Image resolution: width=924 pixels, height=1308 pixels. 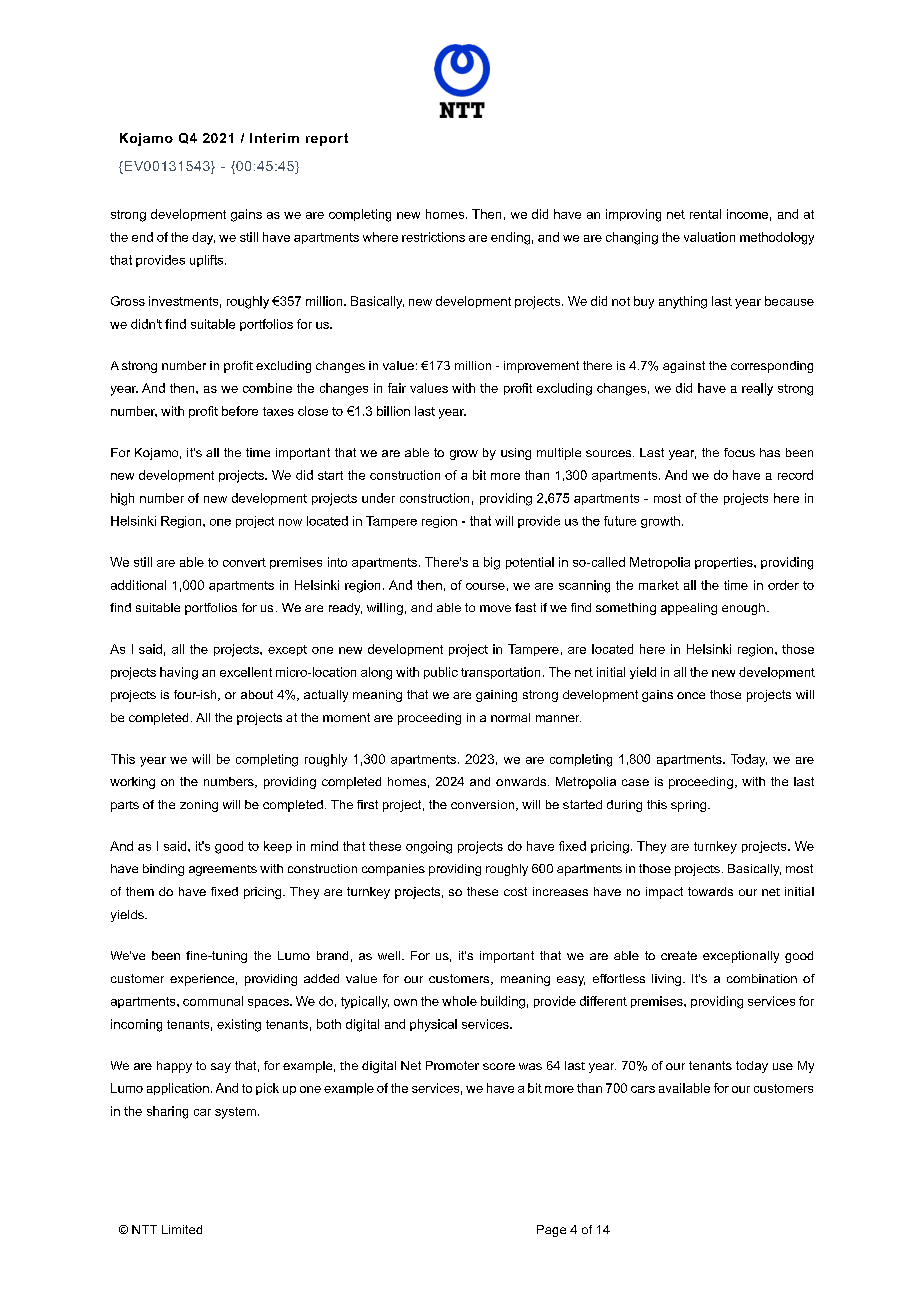 What do you see at coordinates (182, 1229) in the screenshot?
I see `Limited` at bounding box center [182, 1229].
